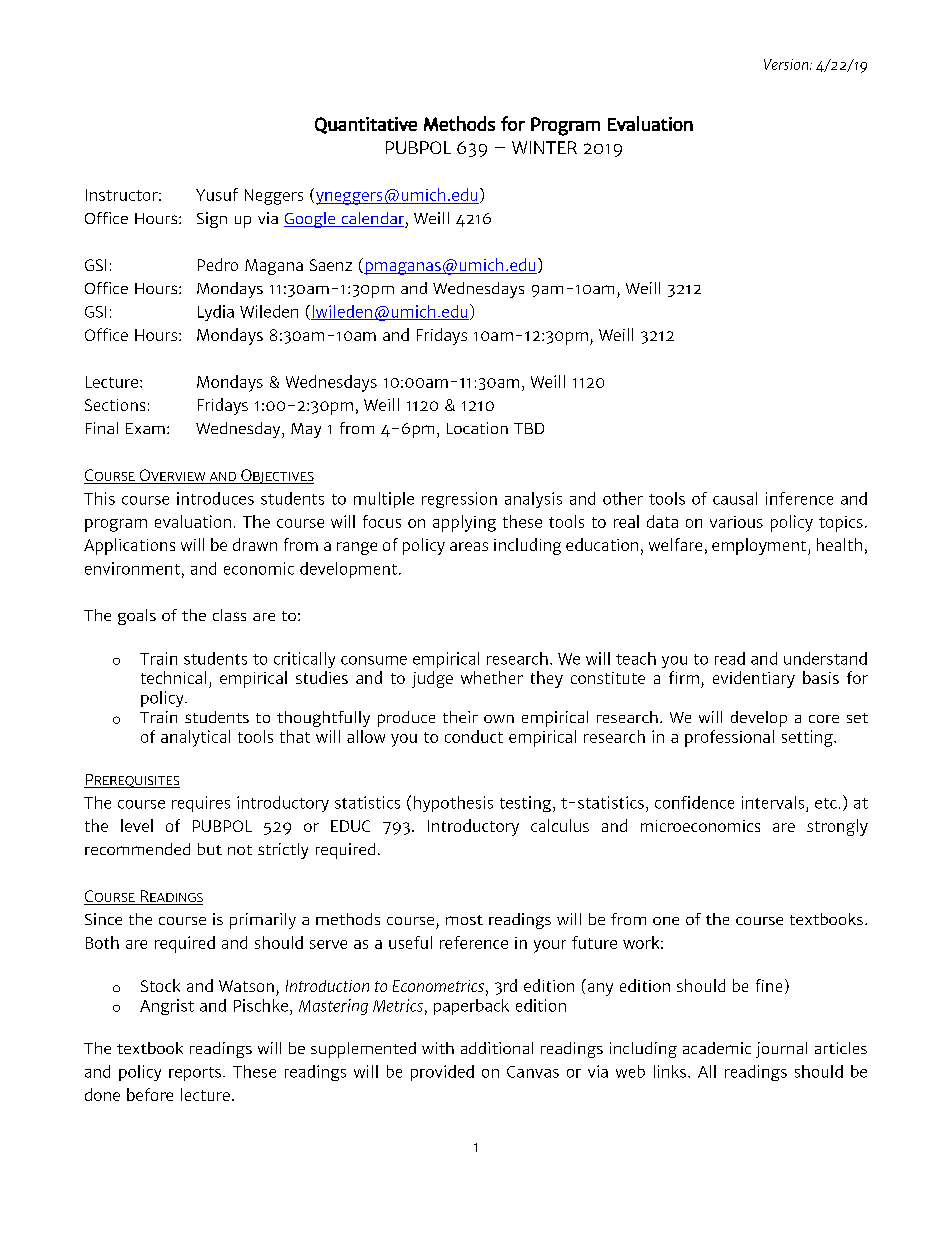 The image size is (952, 1233). I want to click on analytical, so click(195, 738).
